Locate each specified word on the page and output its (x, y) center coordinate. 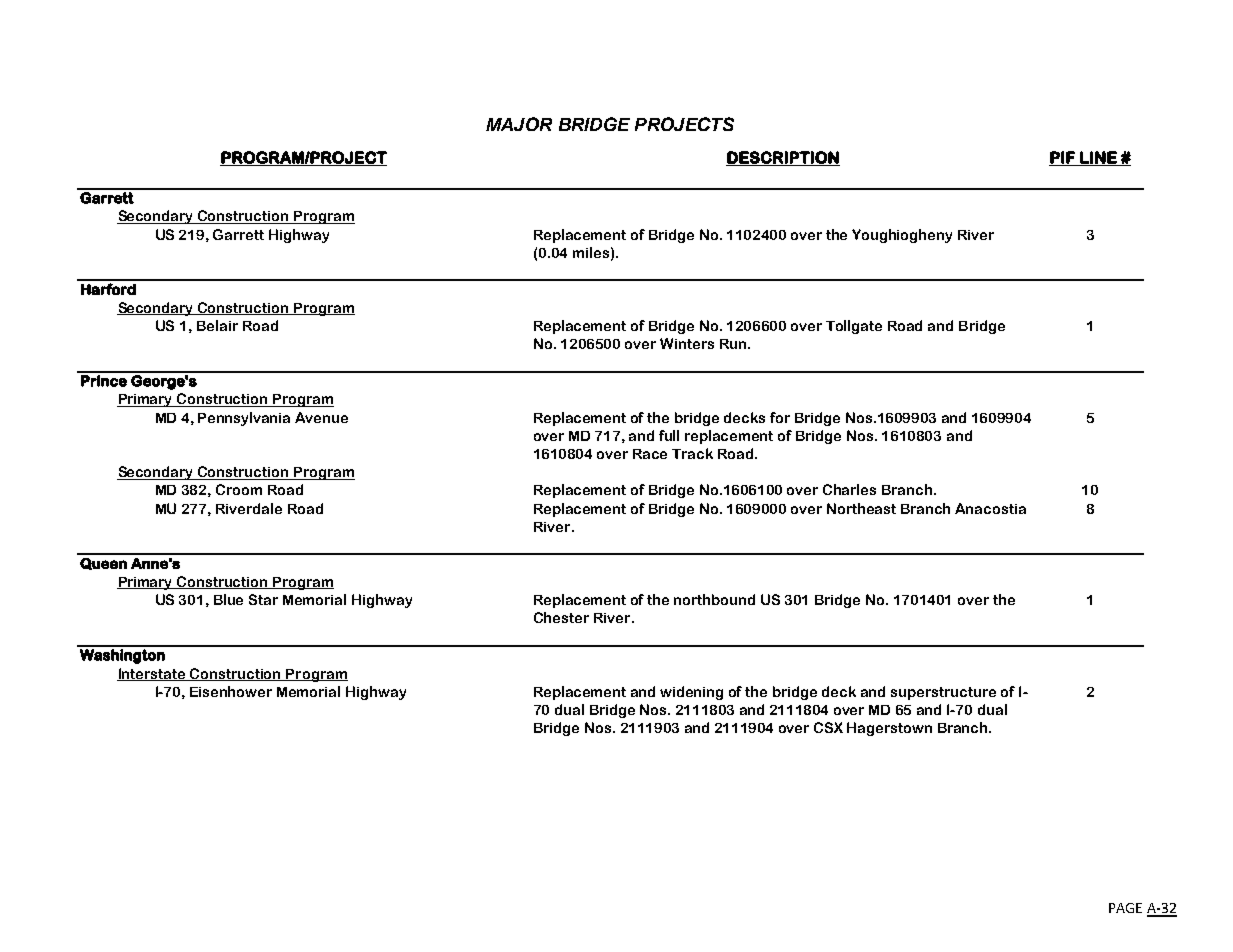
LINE (1098, 158)
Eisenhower (231, 691)
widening (691, 693)
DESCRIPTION (783, 158)
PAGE (1125, 908)
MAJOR (519, 124)
